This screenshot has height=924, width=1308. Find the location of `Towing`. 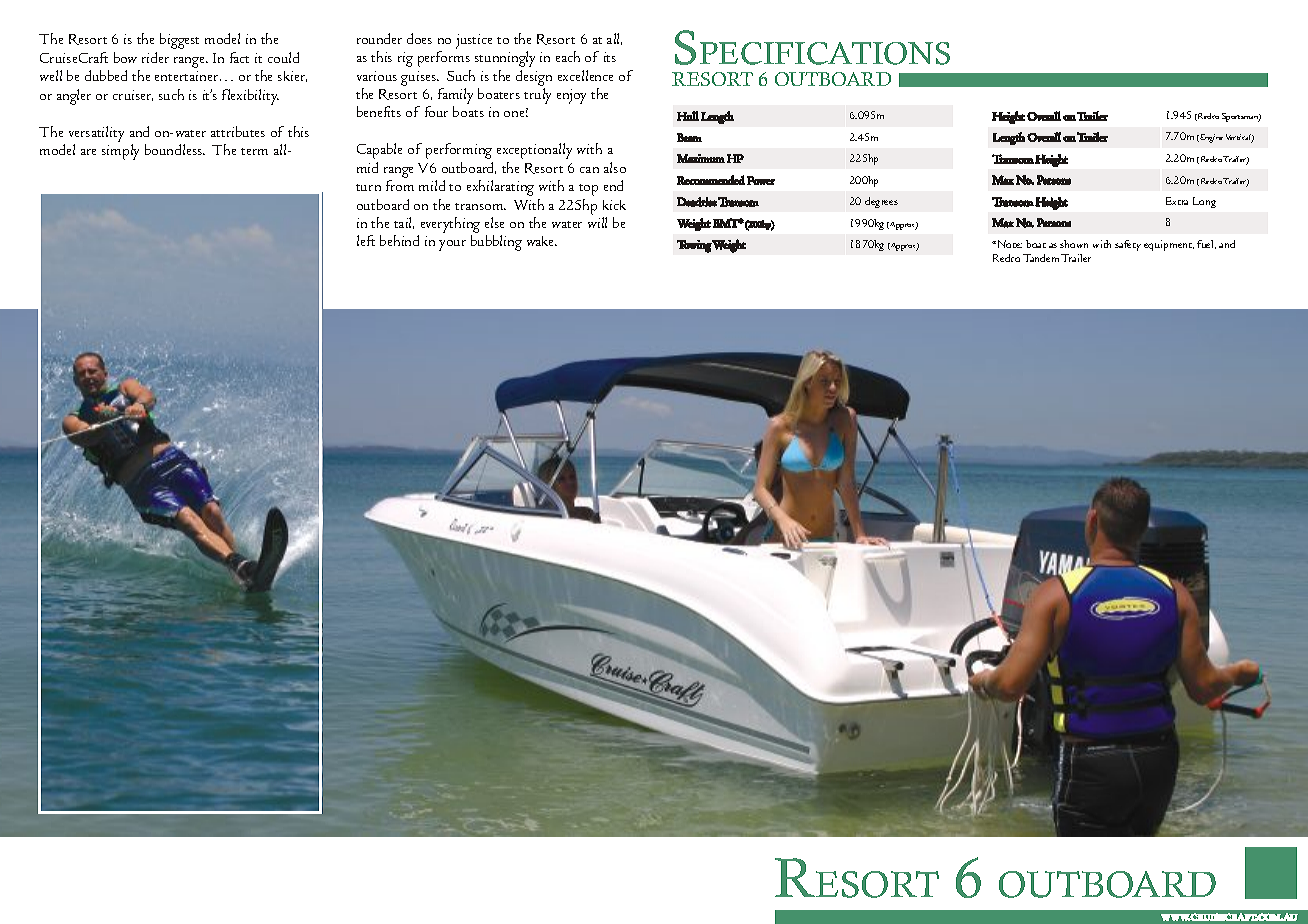

Towing is located at coordinates (694, 246).
